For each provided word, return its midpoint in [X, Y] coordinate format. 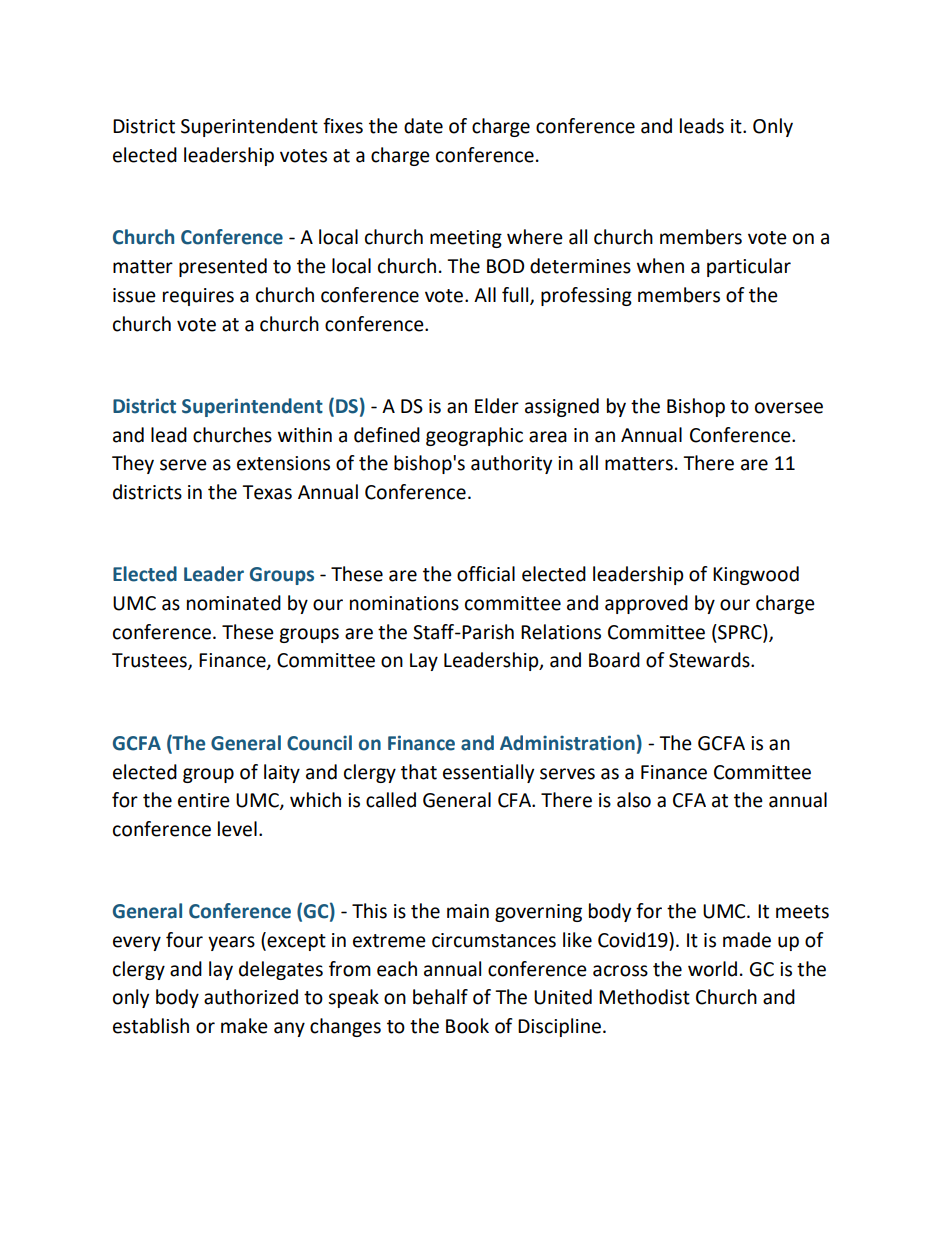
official [486, 574]
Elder [497, 406]
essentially [488, 773]
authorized [251, 997]
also [634, 800]
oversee [789, 408]
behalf [440, 997]
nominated [234, 603]
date [423, 126]
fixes [343, 126]
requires [198, 297]
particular [749, 267]
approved [646, 604]
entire [204, 800]
